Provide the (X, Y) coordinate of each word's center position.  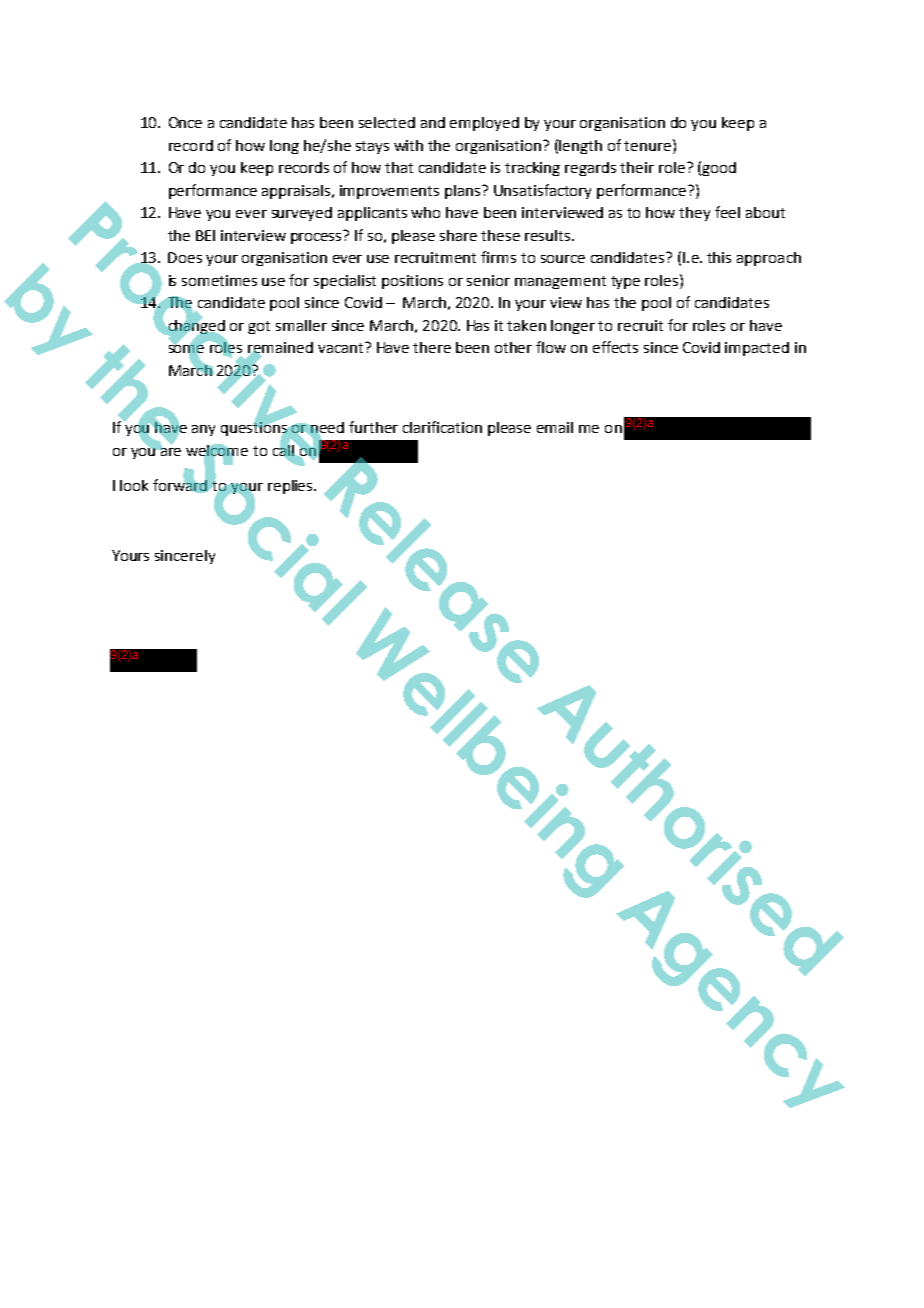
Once (185, 122)
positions (412, 282)
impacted (757, 349)
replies (291, 487)
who (425, 212)
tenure (649, 145)
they (694, 214)
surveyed (302, 214)
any (203, 430)
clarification (442, 427)
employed (484, 124)
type (625, 282)
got (259, 327)
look (134, 485)
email (555, 427)
